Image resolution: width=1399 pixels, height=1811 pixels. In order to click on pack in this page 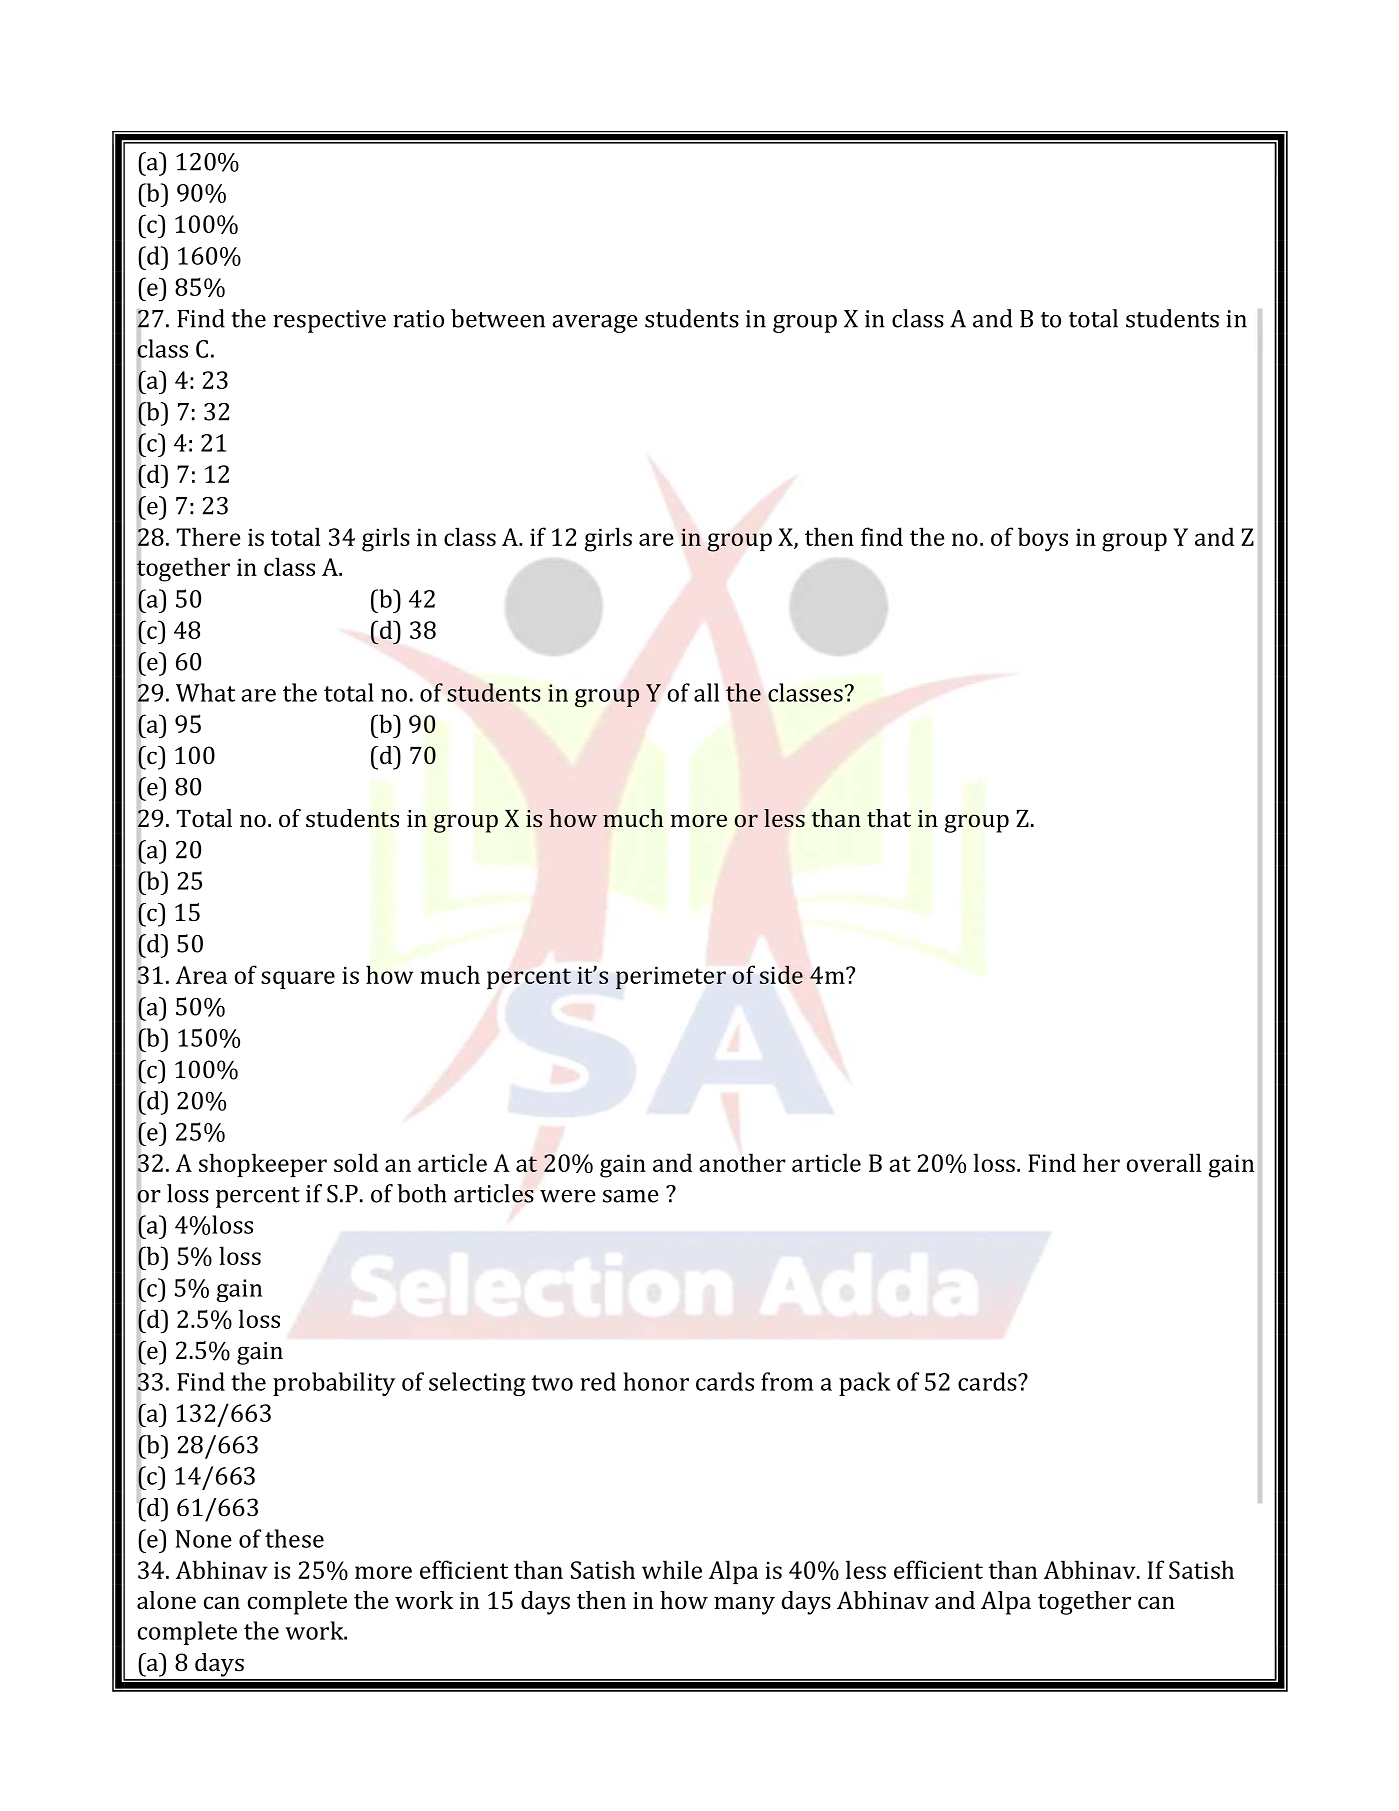, I will do `click(865, 1384)`.
